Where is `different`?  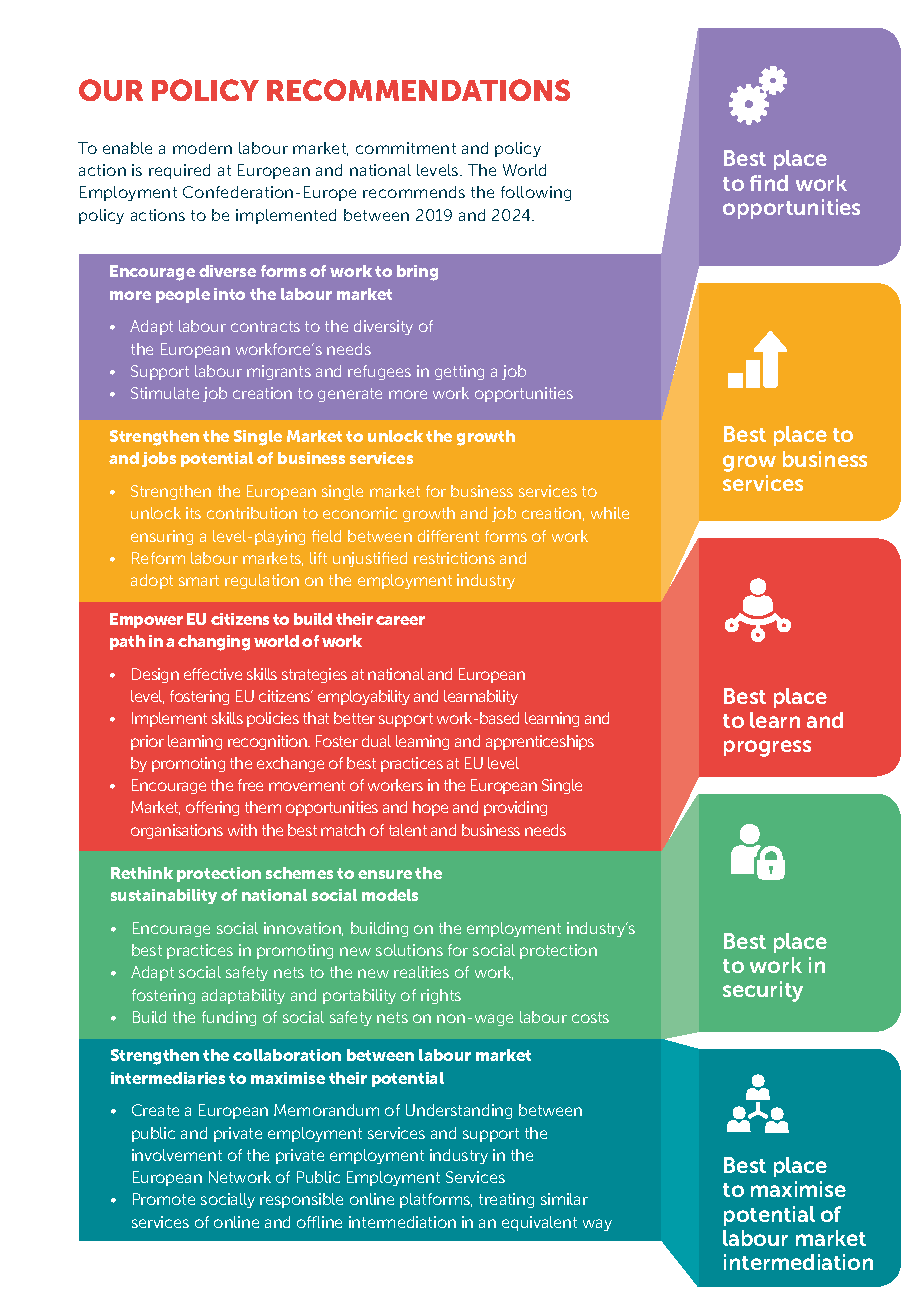
different is located at coordinates (448, 536).
